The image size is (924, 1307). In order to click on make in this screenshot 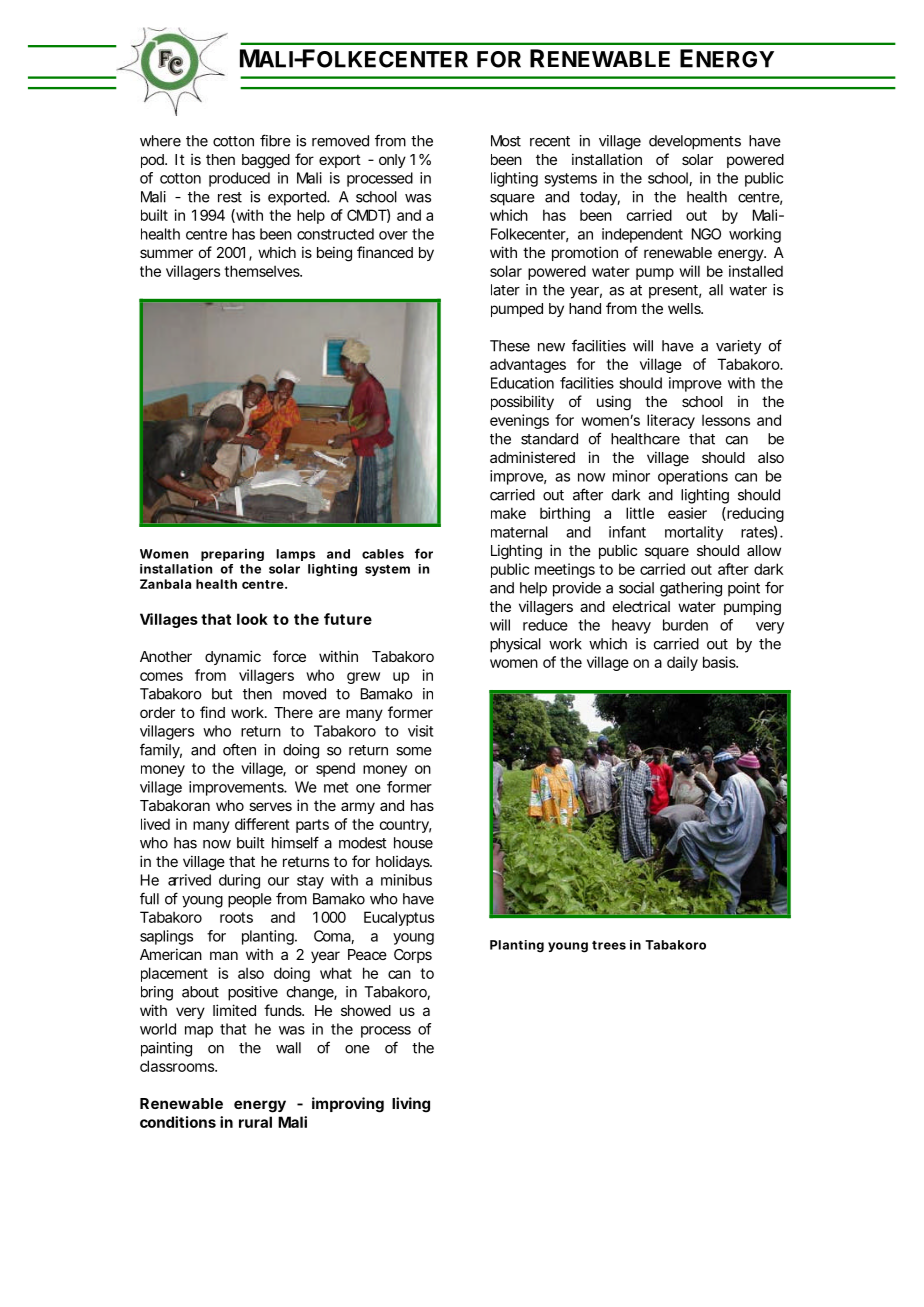, I will do `click(508, 513)`.
